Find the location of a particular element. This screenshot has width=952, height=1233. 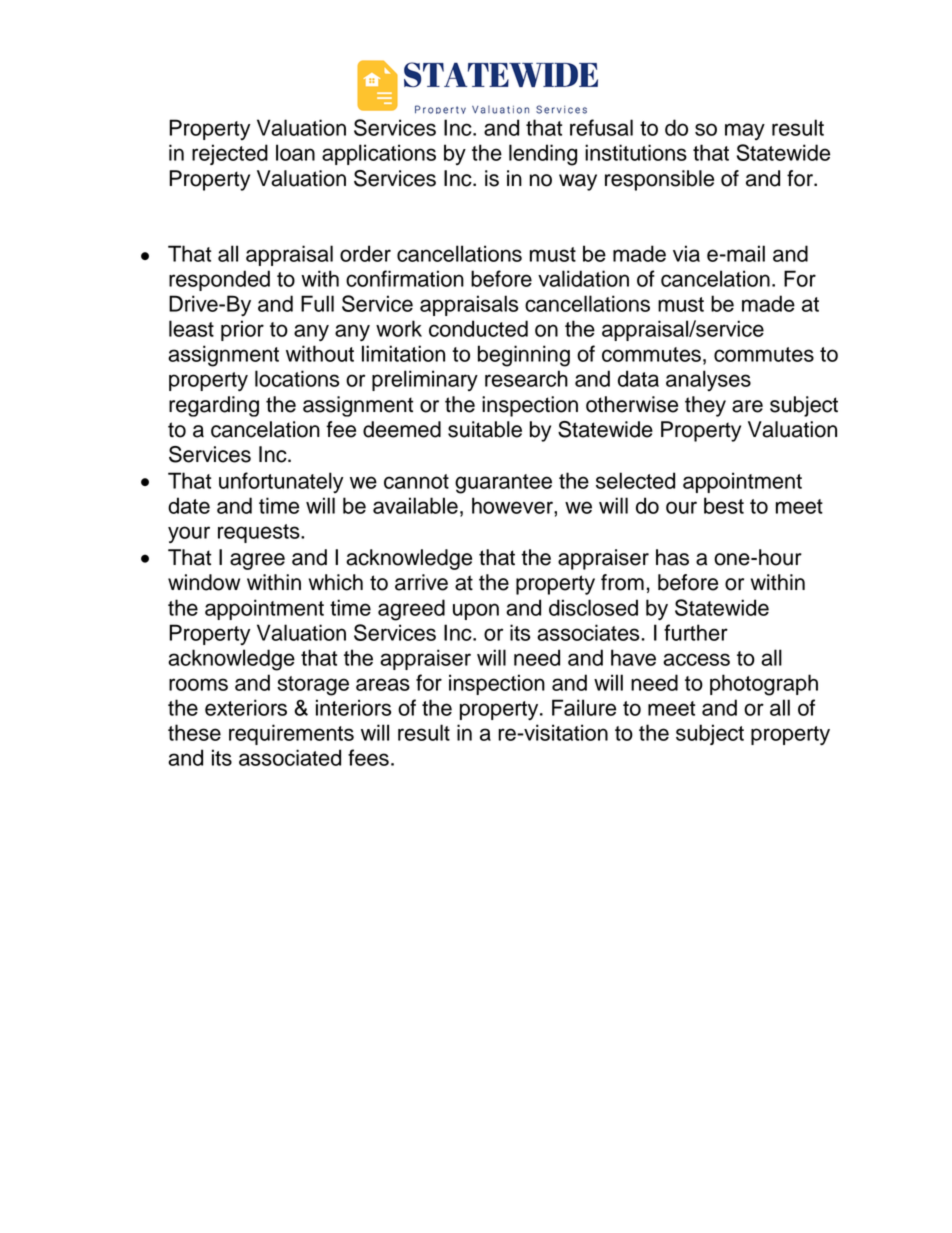

unfortunately is located at coordinates (281, 482).
